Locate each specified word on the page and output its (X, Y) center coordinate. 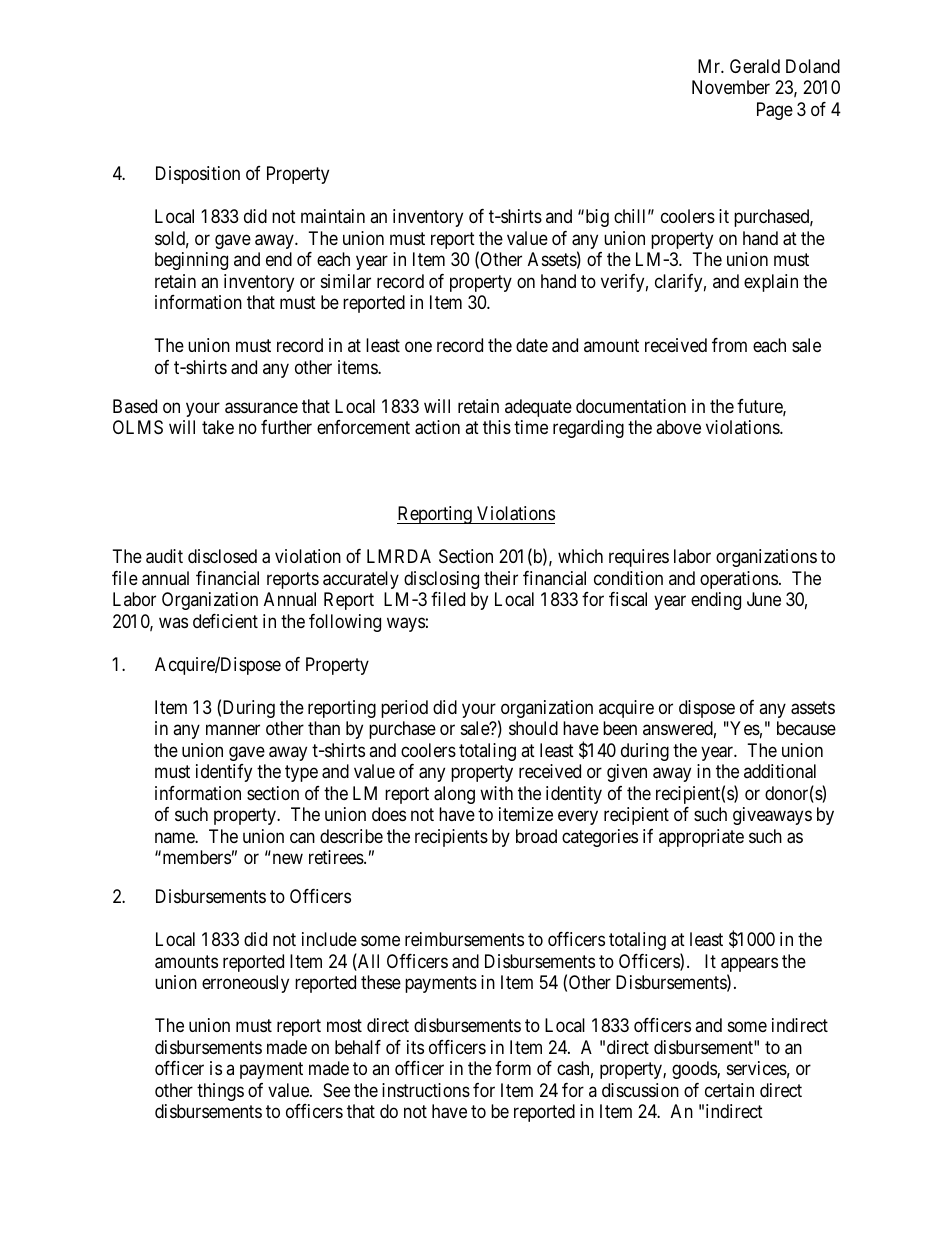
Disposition (198, 175)
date (532, 345)
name (175, 837)
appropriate (701, 838)
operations (739, 580)
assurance (261, 408)
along (454, 795)
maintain (333, 216)
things (220, 1092)
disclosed (222, 556)
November (731, 87)
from (729, 345)
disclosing (441, 580)
